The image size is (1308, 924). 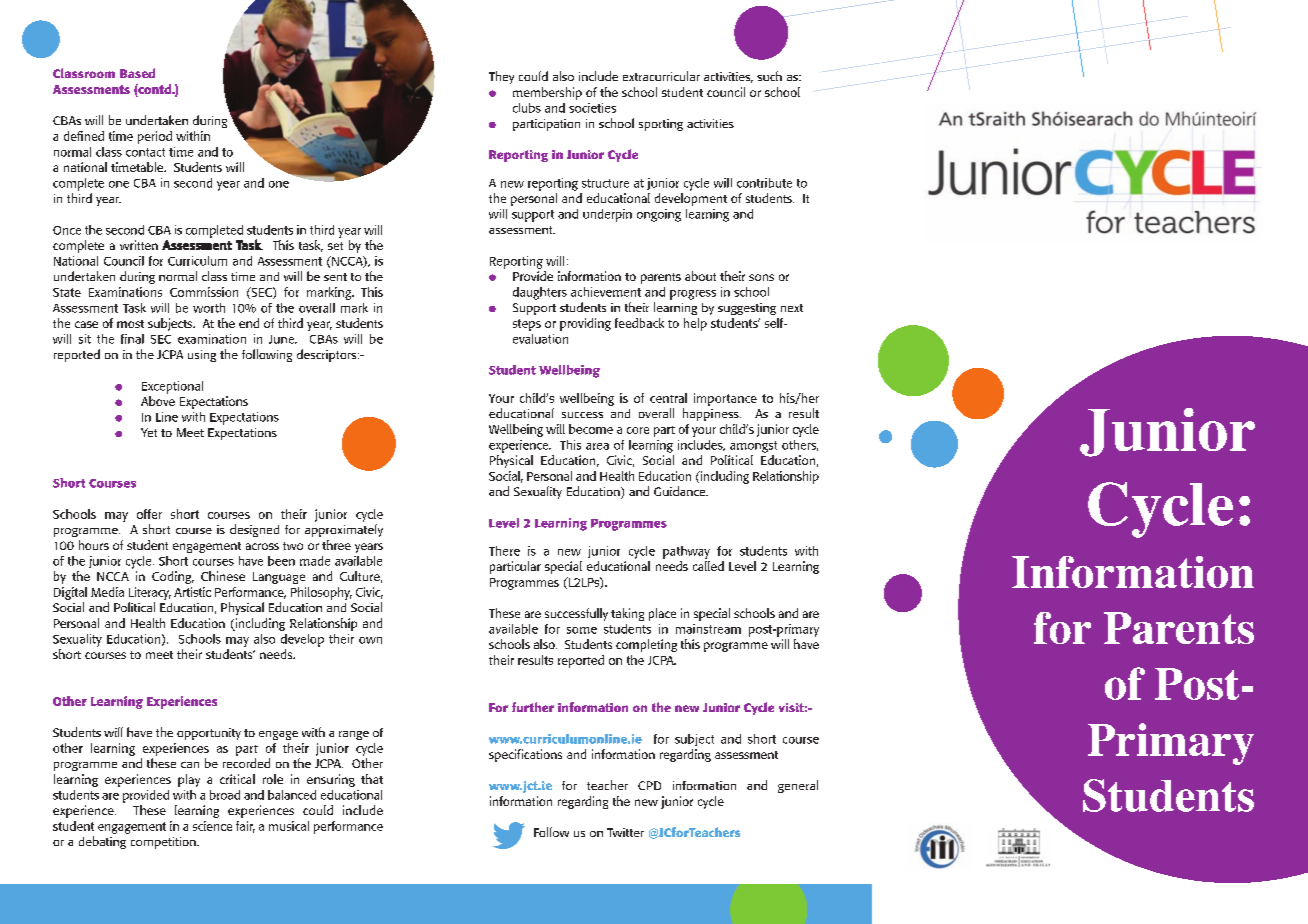 What do you see at coordinates (164, 843) in the document?
I see `competition` at bounding box center [164, 843].
